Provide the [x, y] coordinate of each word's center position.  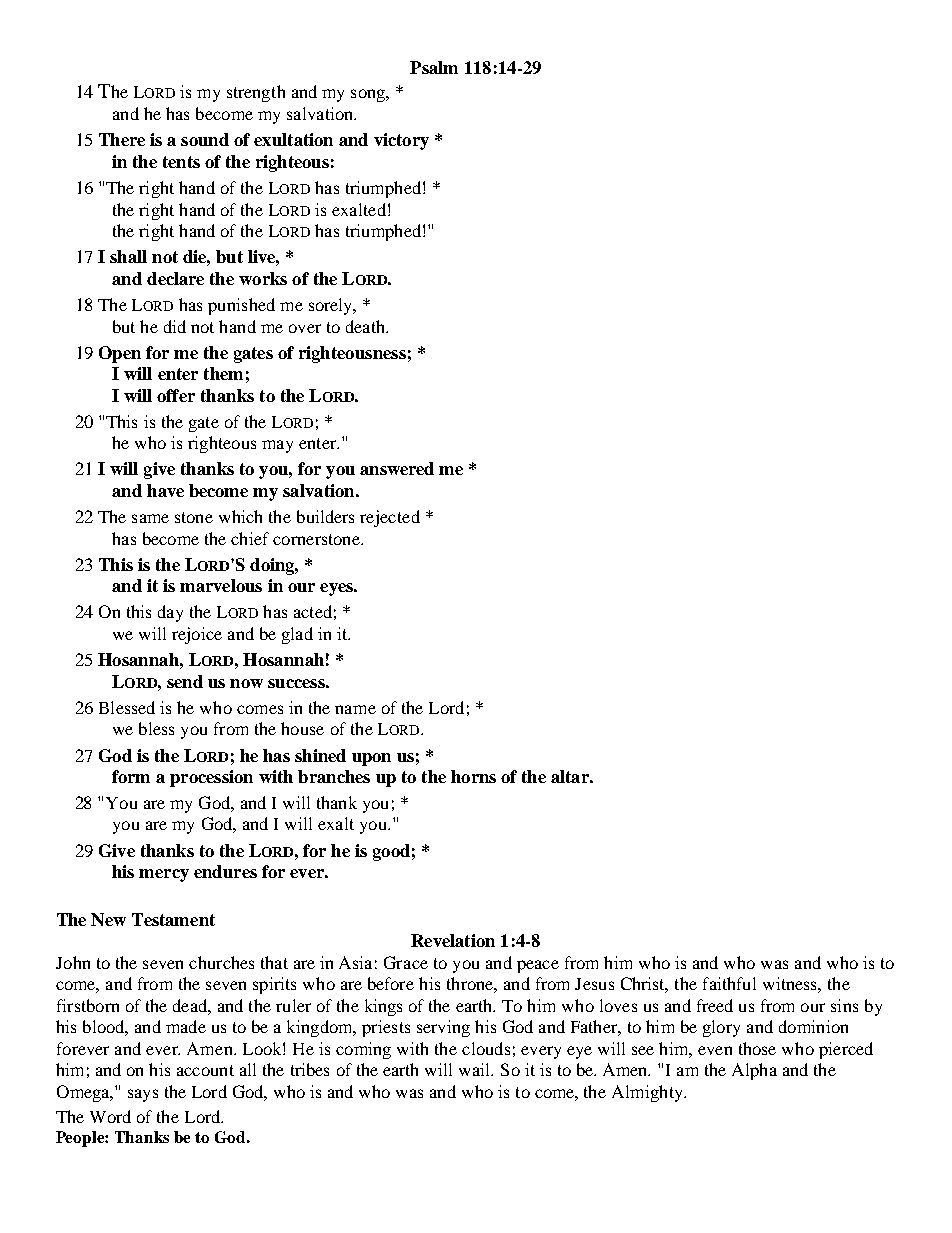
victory [401, 141]
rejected [390, 518]
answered [397, 468]
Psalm [434, 67]
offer [176, 395]
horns [473, 776]
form [131, 776]
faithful [729, 983]
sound [205, 139]
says [143, 1095]
